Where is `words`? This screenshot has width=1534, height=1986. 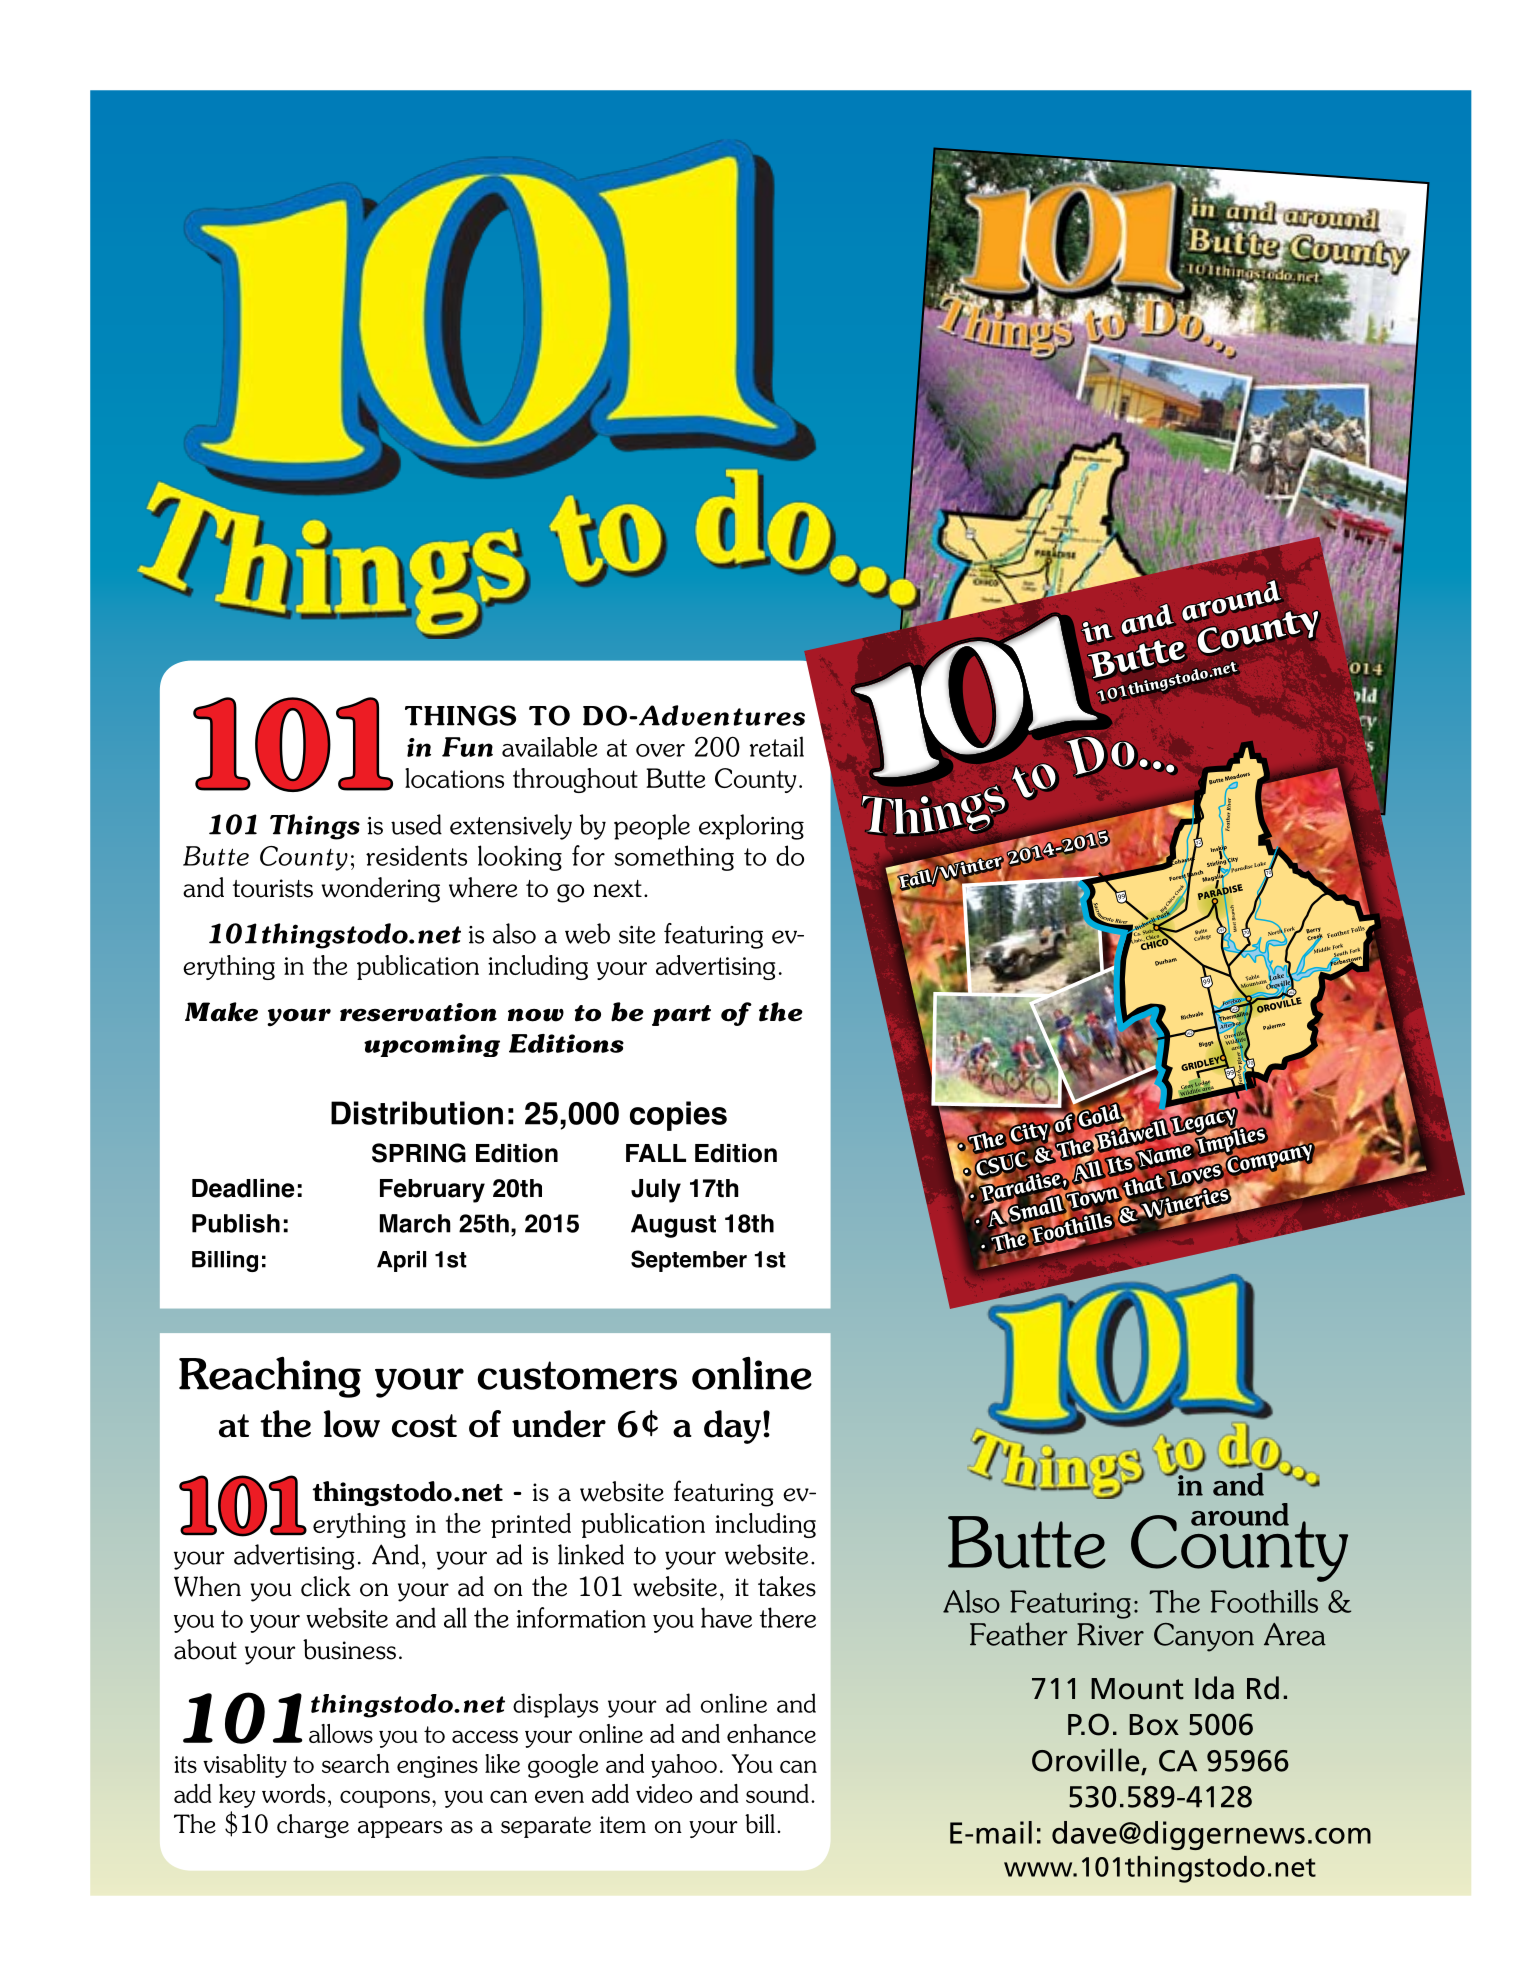 words is located at coordinates (293, 1793).
